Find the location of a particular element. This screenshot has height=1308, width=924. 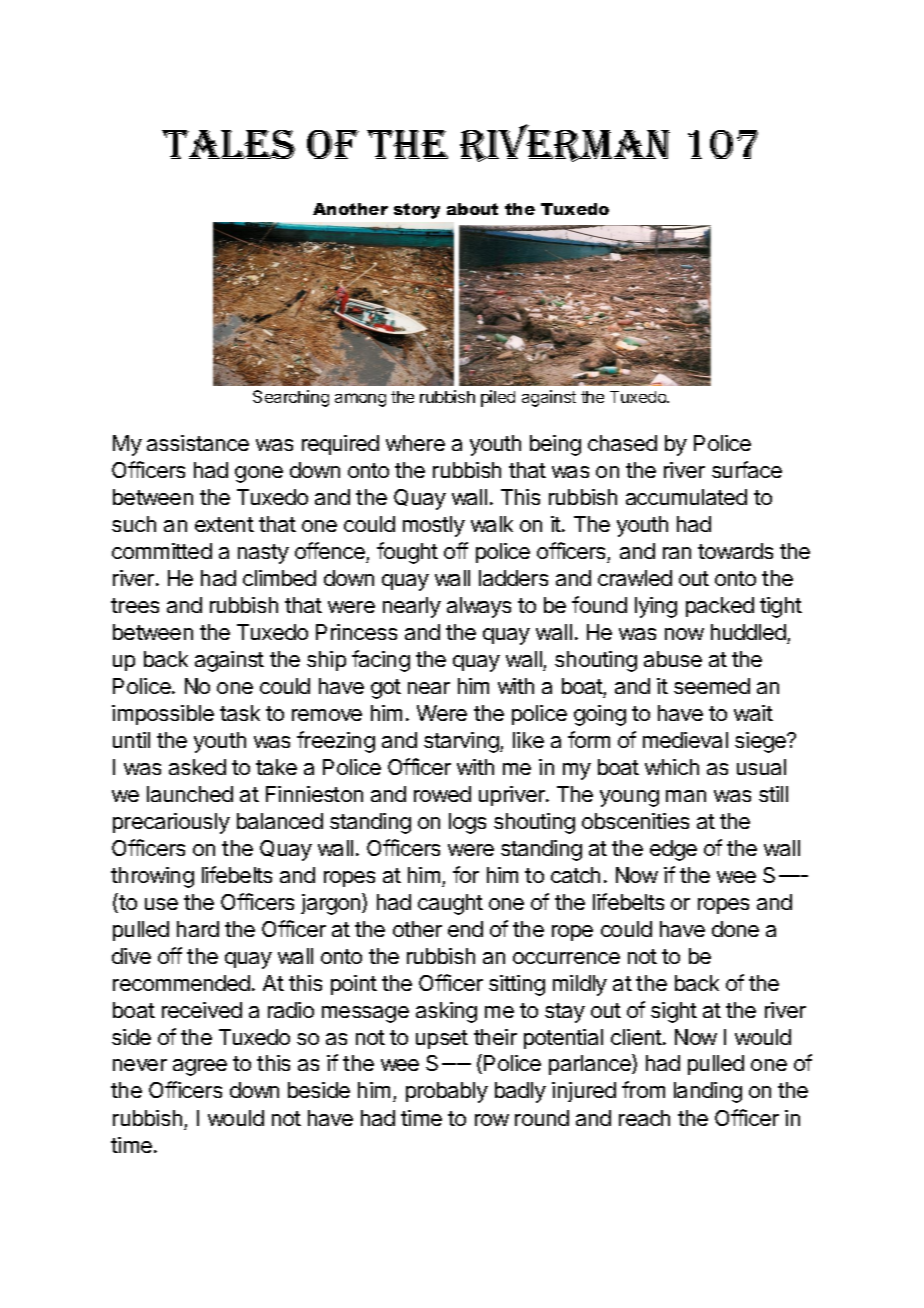

launched is located at coordinates (190, 794).
